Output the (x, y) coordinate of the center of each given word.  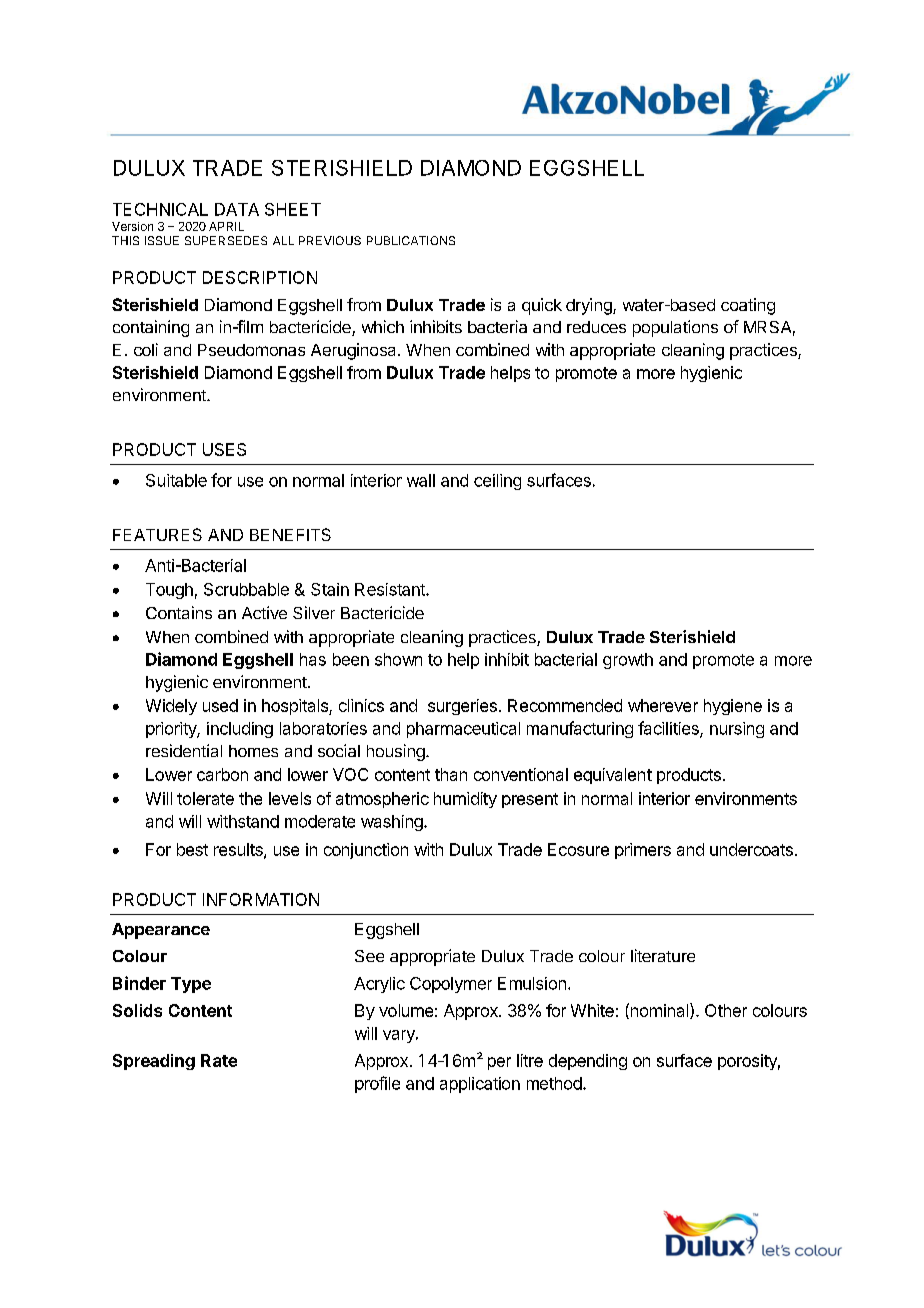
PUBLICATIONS (411, 240)
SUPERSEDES (226, 240)
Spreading (154, 1062)
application (480, 1085)
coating (748, 306)
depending (588, 1062)
